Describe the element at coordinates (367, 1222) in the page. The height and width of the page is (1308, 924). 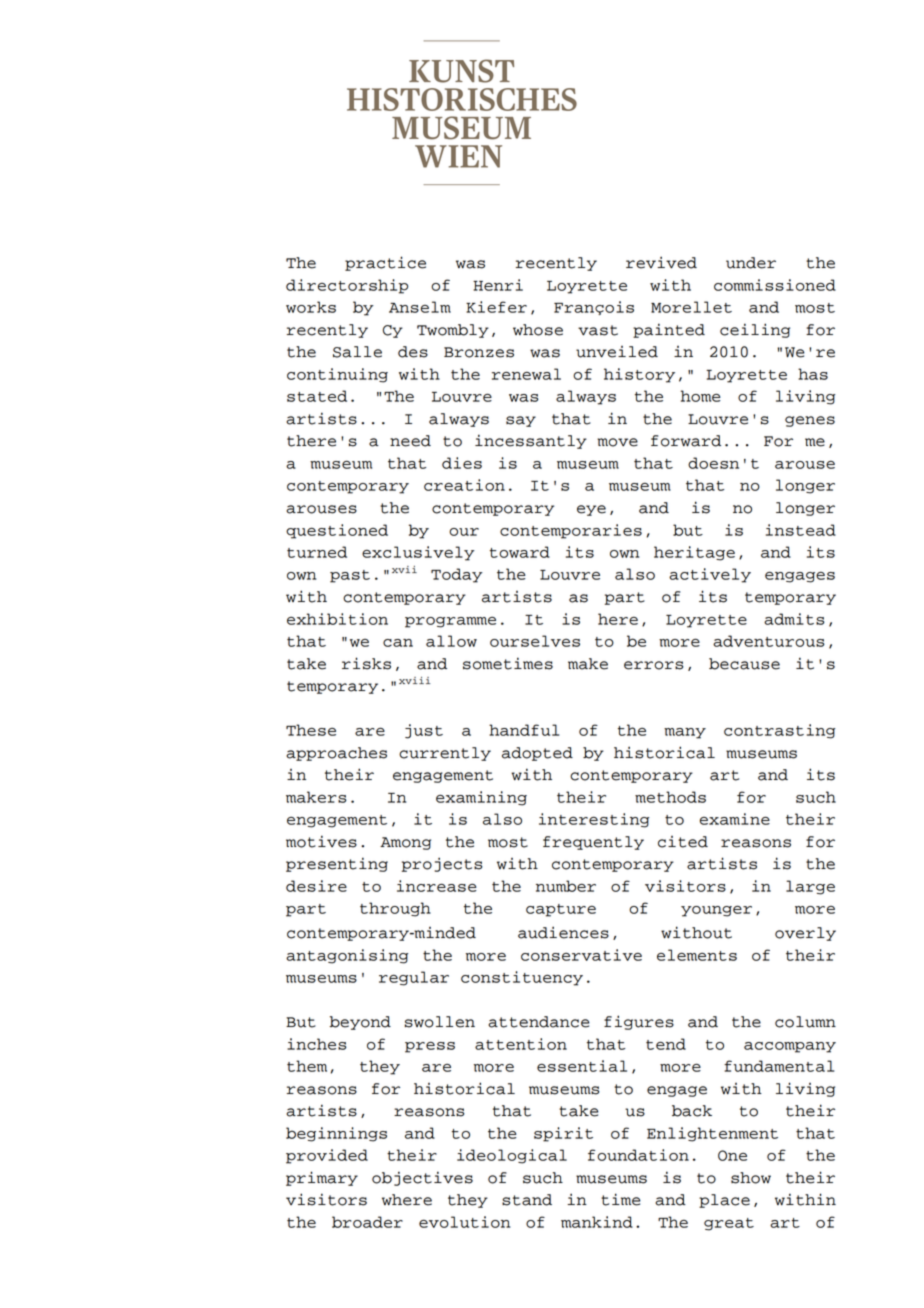
I see `broader` at that location.
